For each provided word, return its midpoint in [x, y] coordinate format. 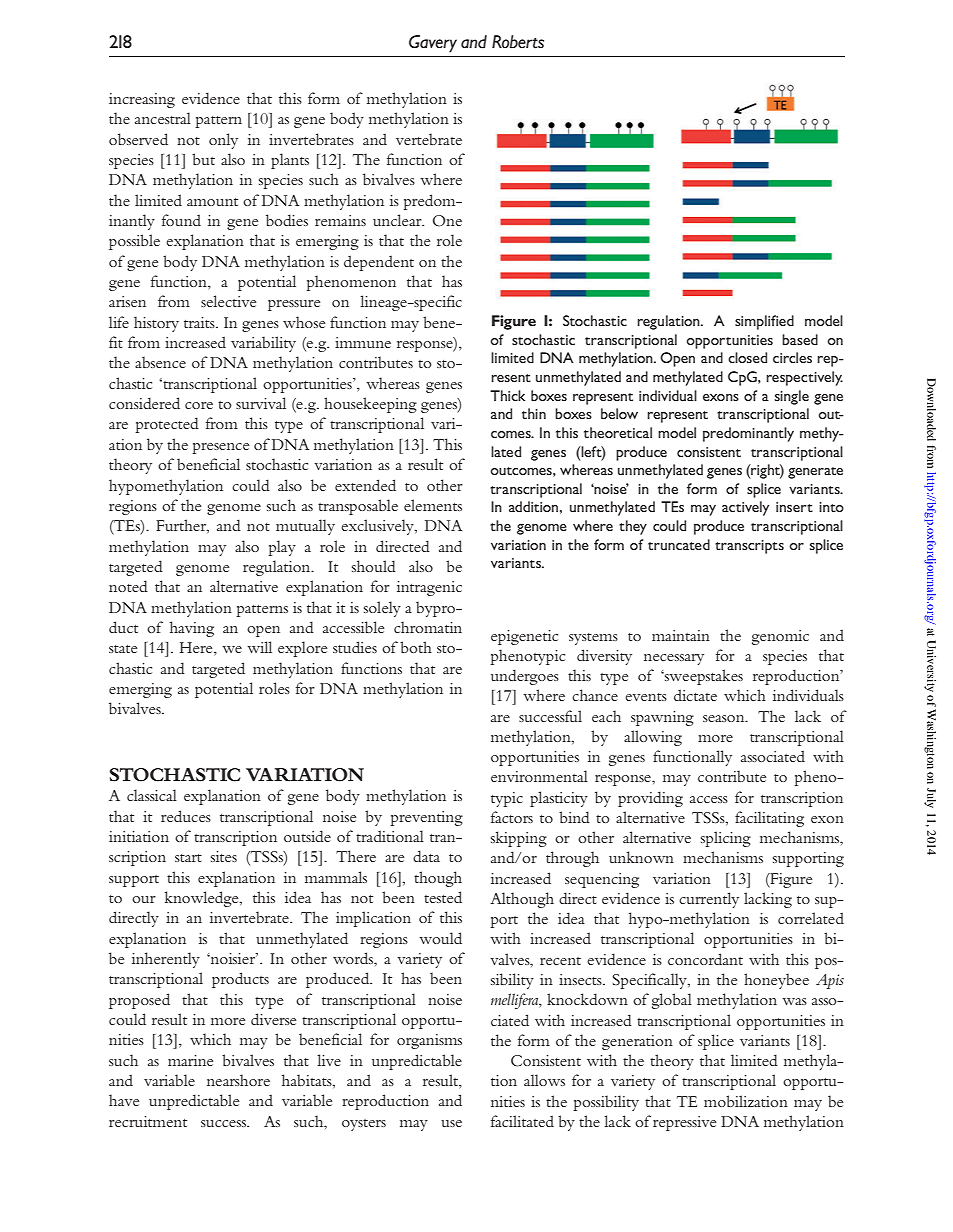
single [792, 397]
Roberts [518, 42]
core [199, 405]
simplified [764, 322]
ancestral [163, 118]
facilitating [769, 819]
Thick [507, 395]
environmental [539, 776]
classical [152, 795]
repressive [684, 1123]
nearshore [238, 1080]
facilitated [522, 1121]
